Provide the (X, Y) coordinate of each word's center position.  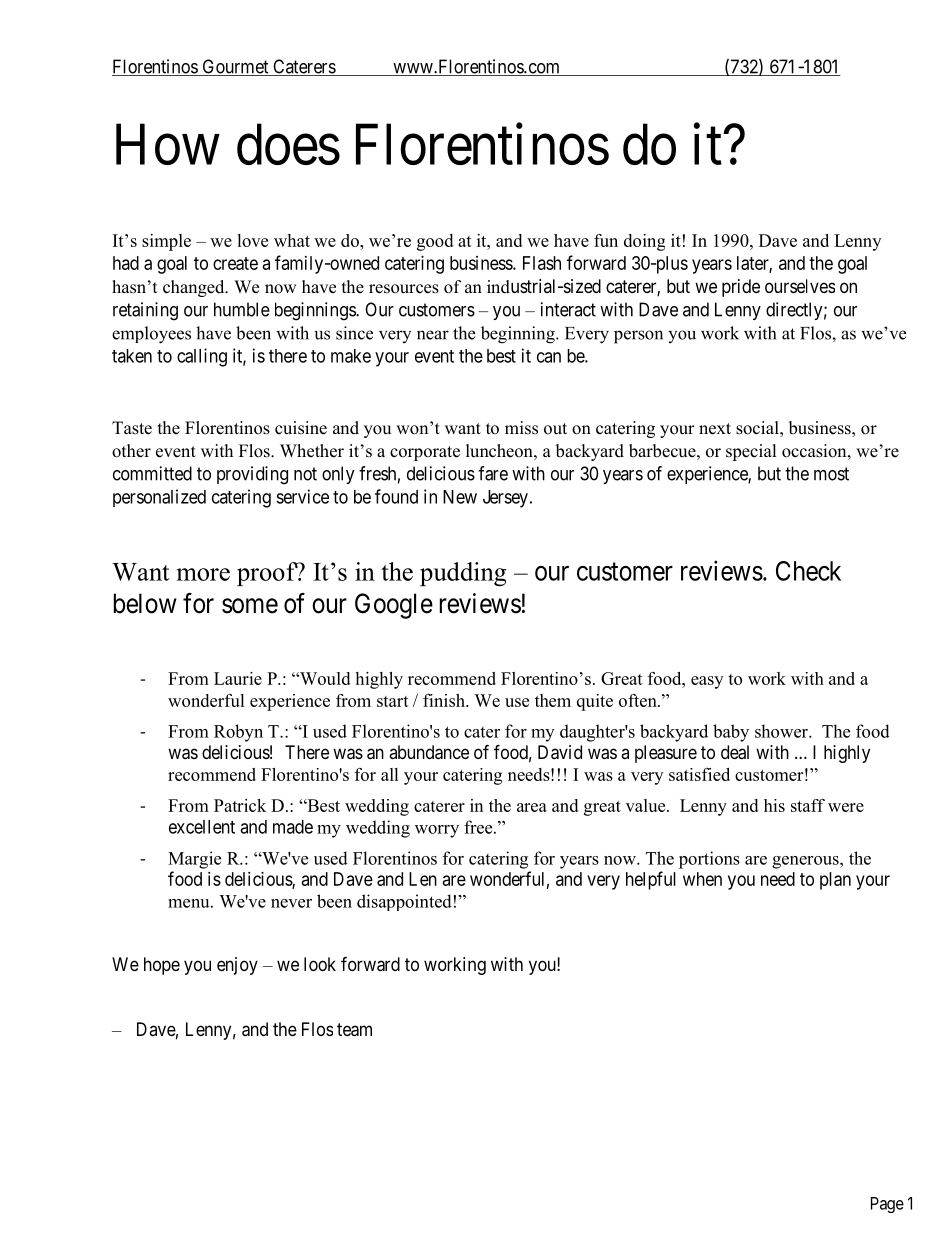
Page (887, 1205)
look (320, 964)
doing (644, 242)
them (553, 700)
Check (808, 571)
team (354, 1030)
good (435, 242)
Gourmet (235, 67)
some (250, 606)
